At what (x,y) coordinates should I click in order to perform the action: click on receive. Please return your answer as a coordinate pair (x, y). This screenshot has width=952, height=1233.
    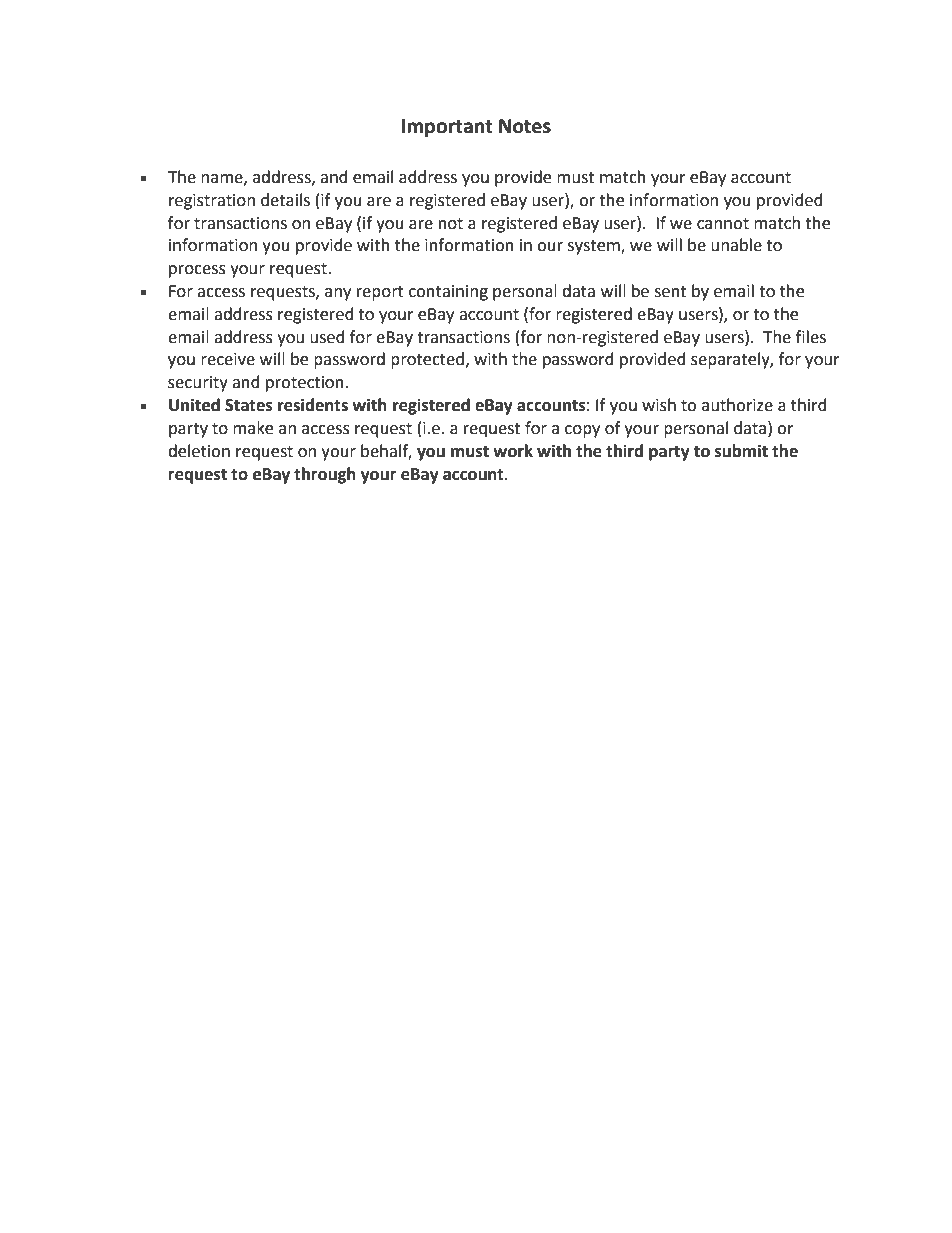
    Looking at the image, I should click on (228, 359).
